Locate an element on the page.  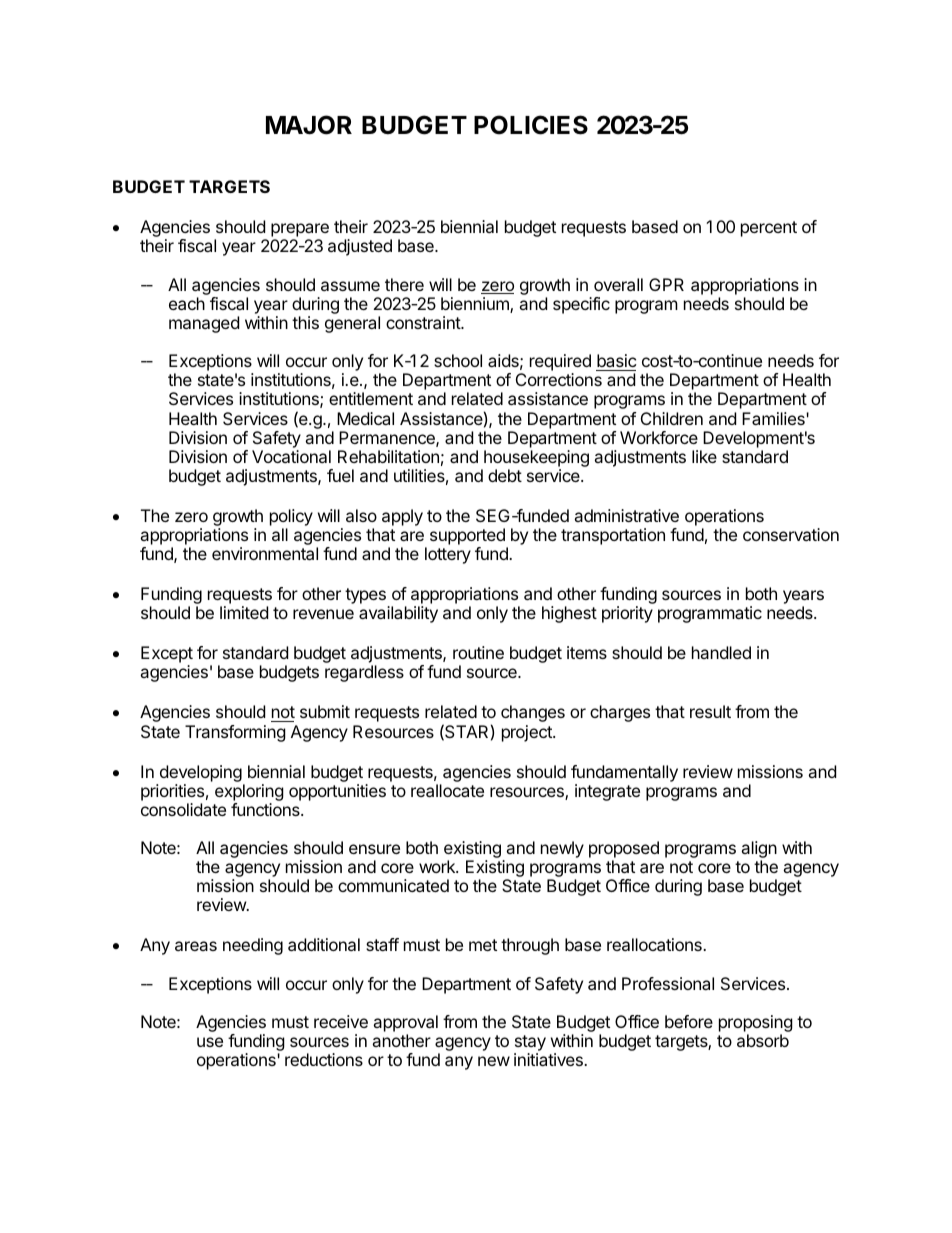
reductions is located at coordinates (324, 1059).
